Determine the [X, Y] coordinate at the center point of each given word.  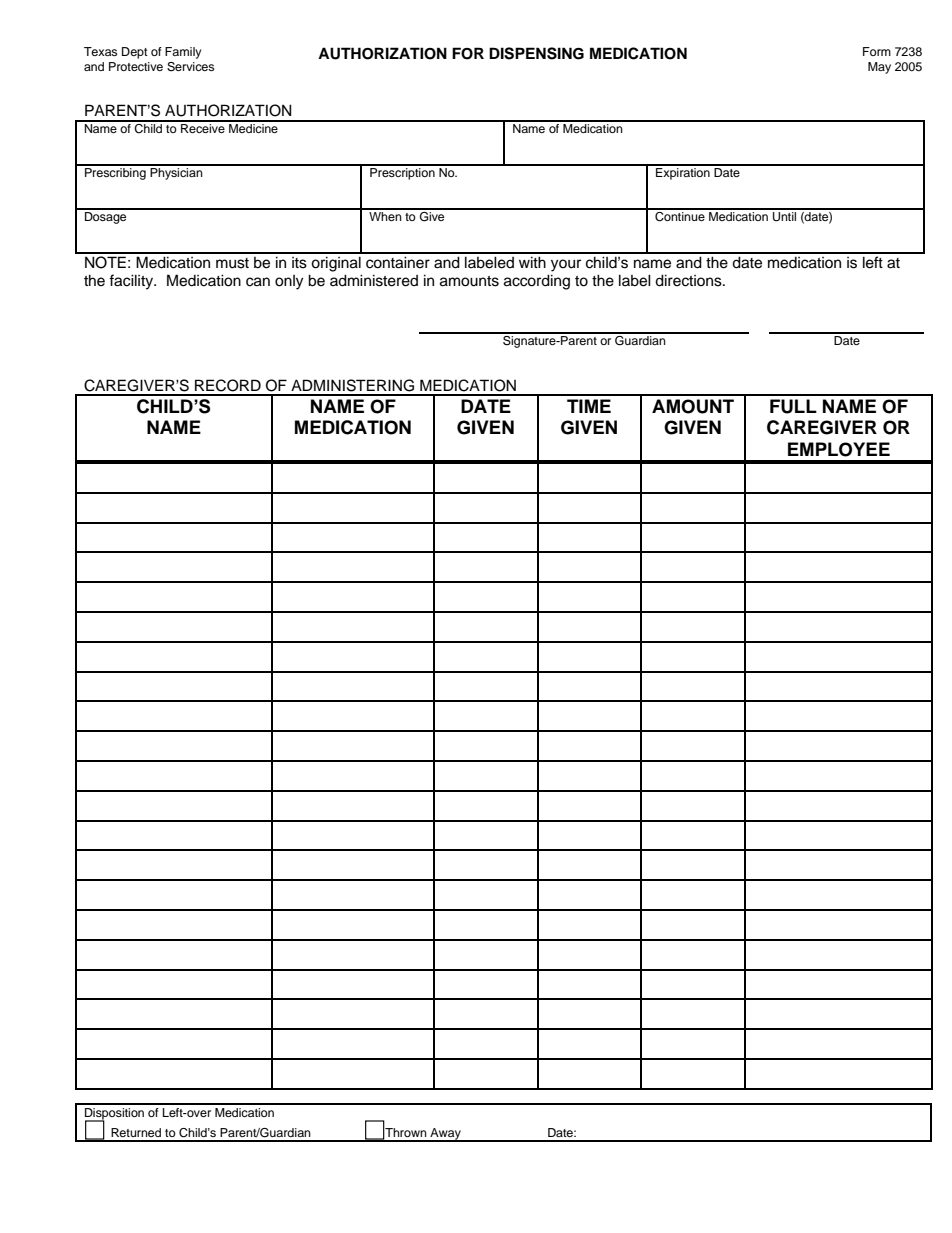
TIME [589, 406]
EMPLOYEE [839, 449]
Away [445, 1135]
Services [190, 67]
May [879, 68]
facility [132, 282]
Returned [136, 1132]
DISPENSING [536, 53]
